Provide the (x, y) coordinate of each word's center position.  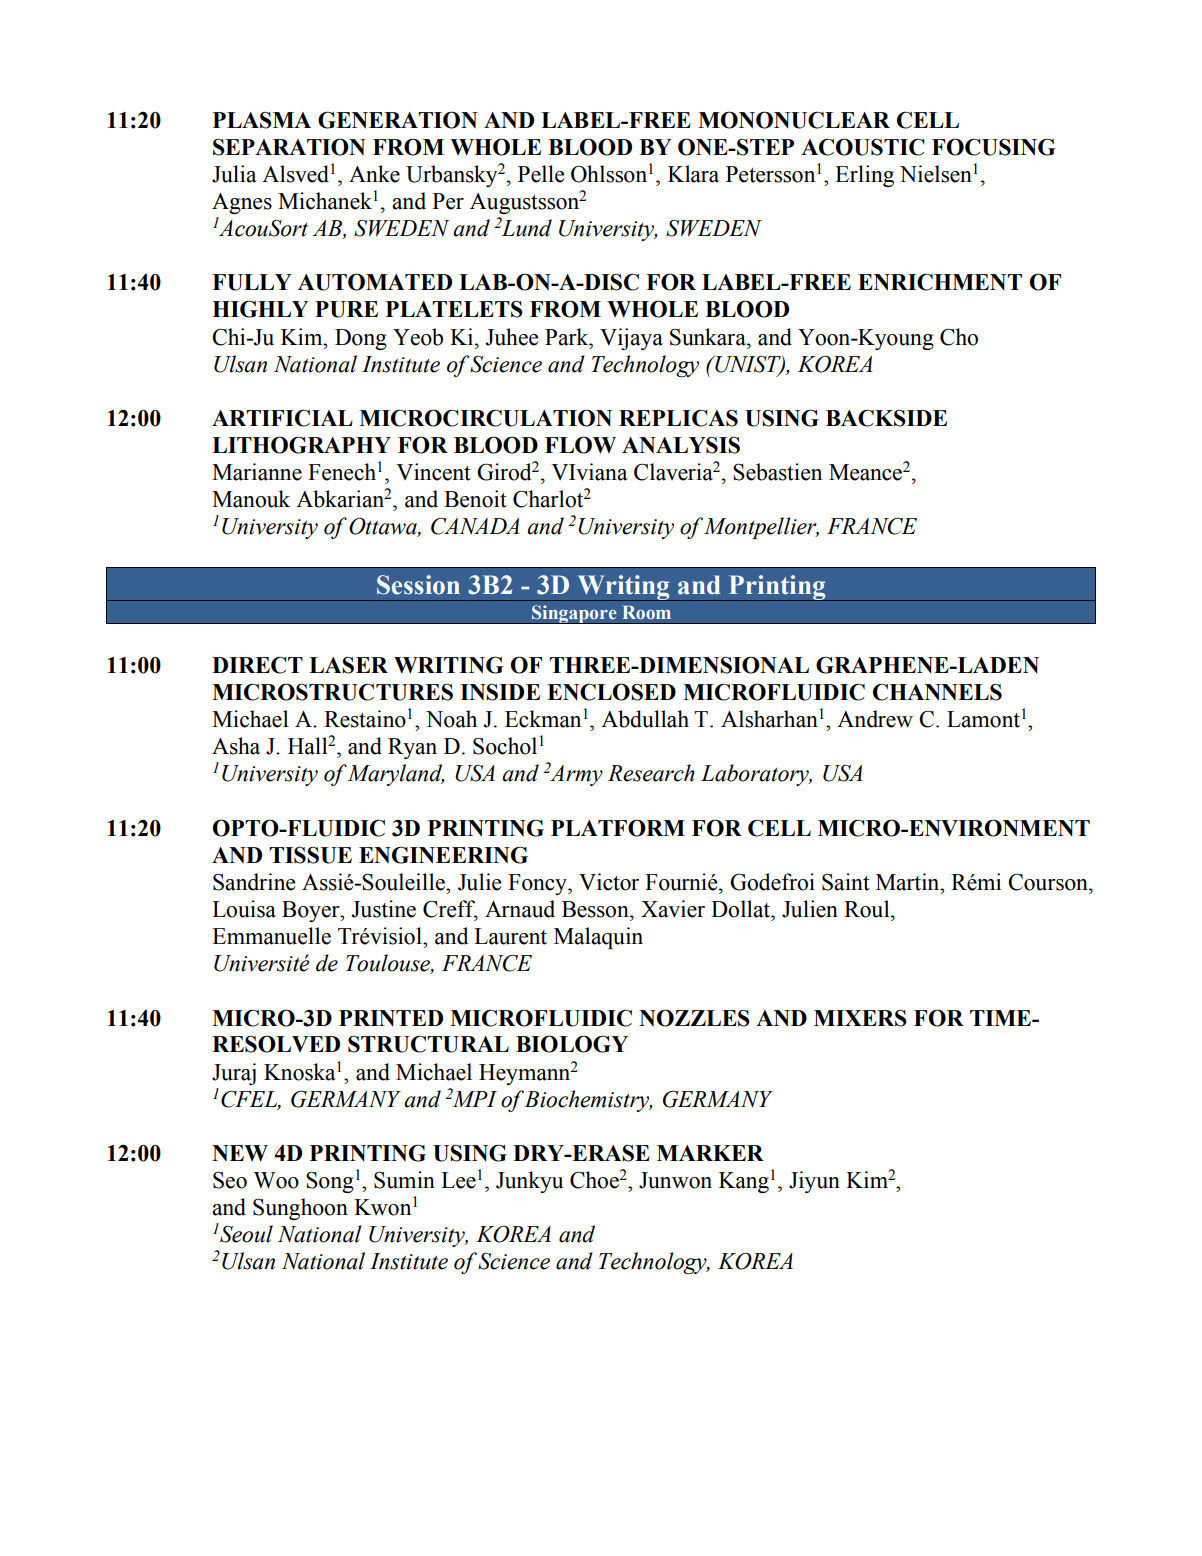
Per (448, 201)
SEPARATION (289, 147)
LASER (348, 665)
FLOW (580, 445)
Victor (609, 882)
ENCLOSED (611, 692)
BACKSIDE (886, 418)
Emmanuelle (271, 936)
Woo (276, 1180)
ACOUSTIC (862, 147)
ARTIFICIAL (282, 418)
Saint (846, 882)
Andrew (875, 719)
